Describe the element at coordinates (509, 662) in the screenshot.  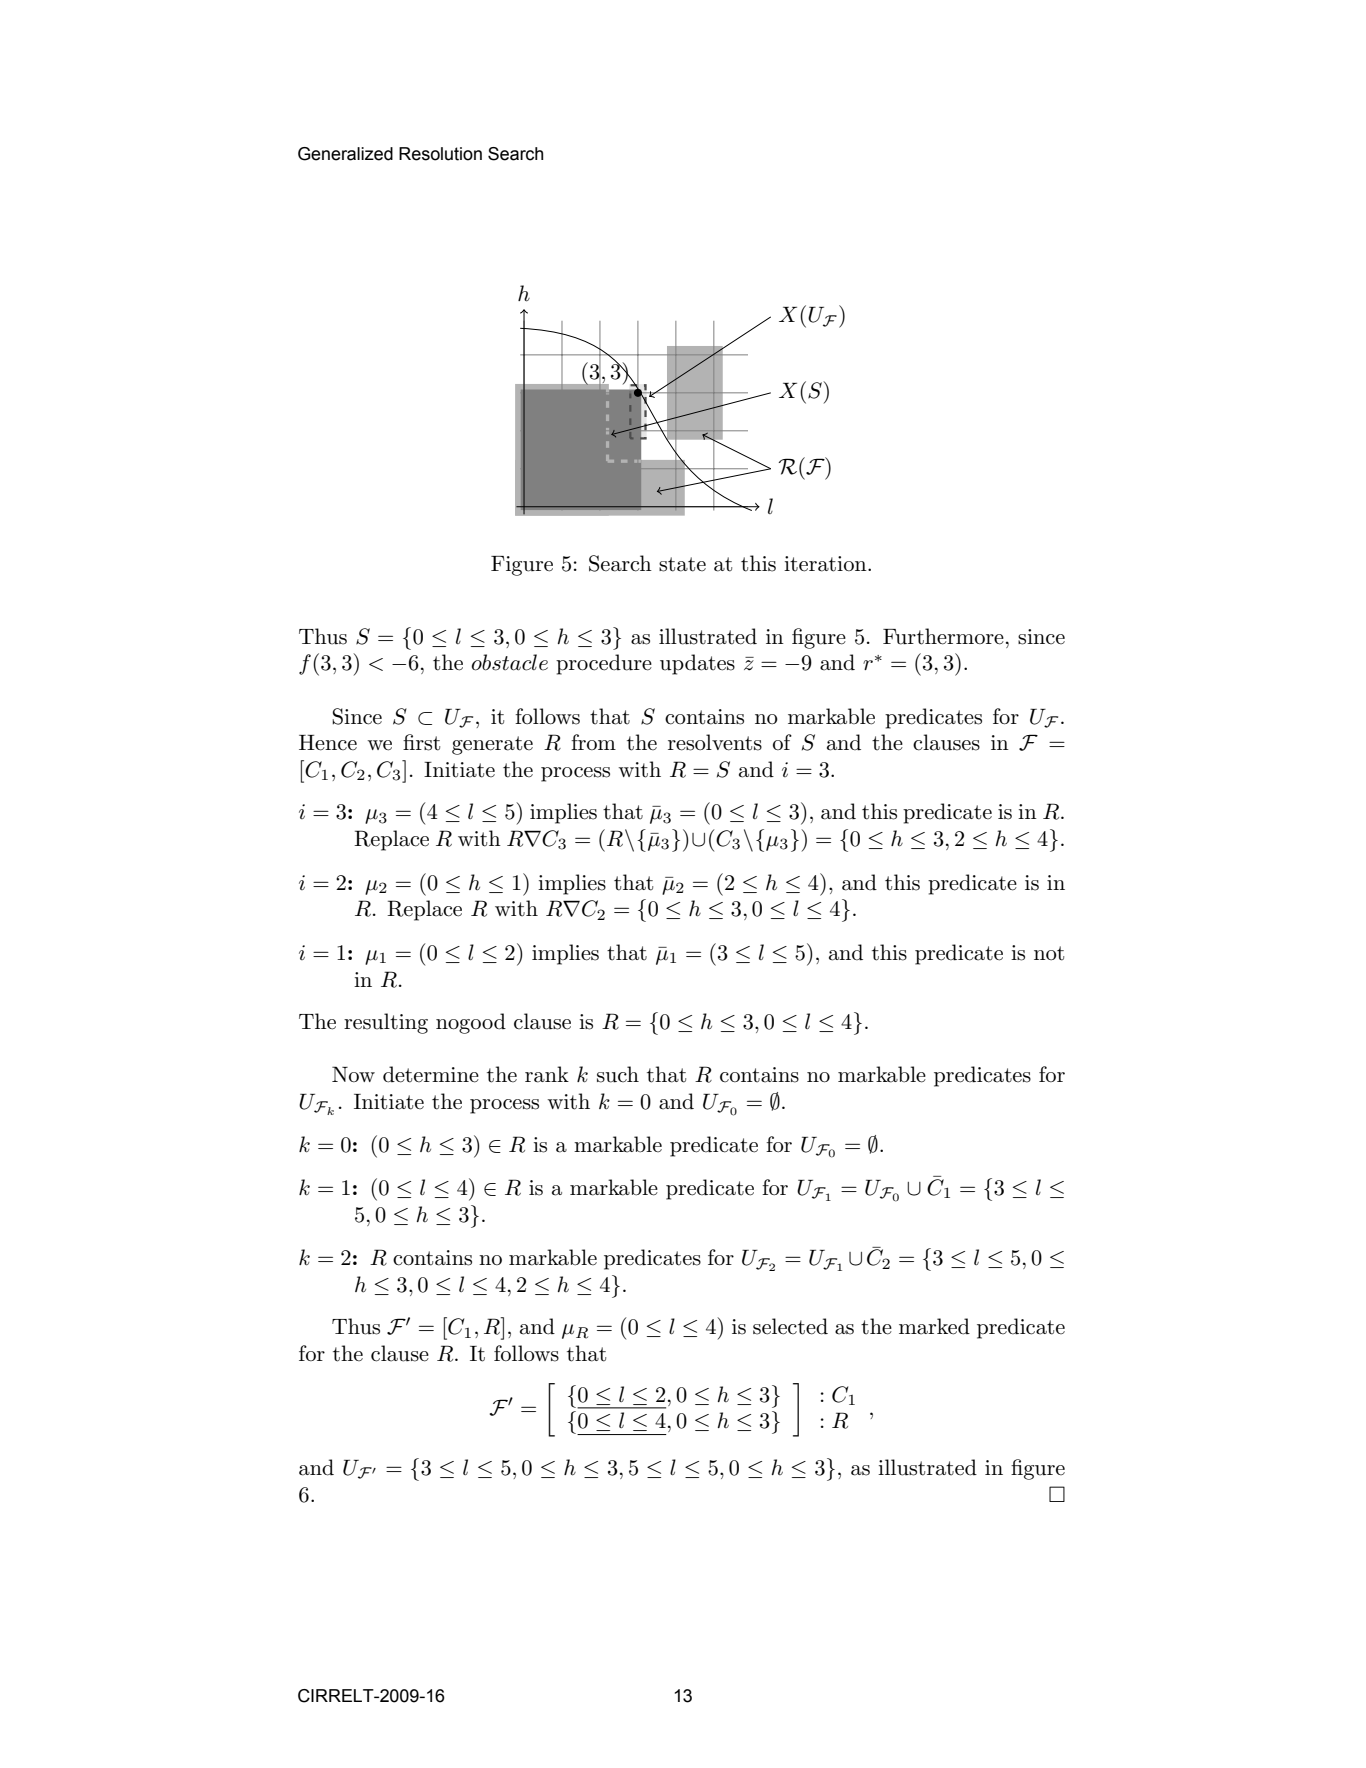
I see `obstacle` at that location.
